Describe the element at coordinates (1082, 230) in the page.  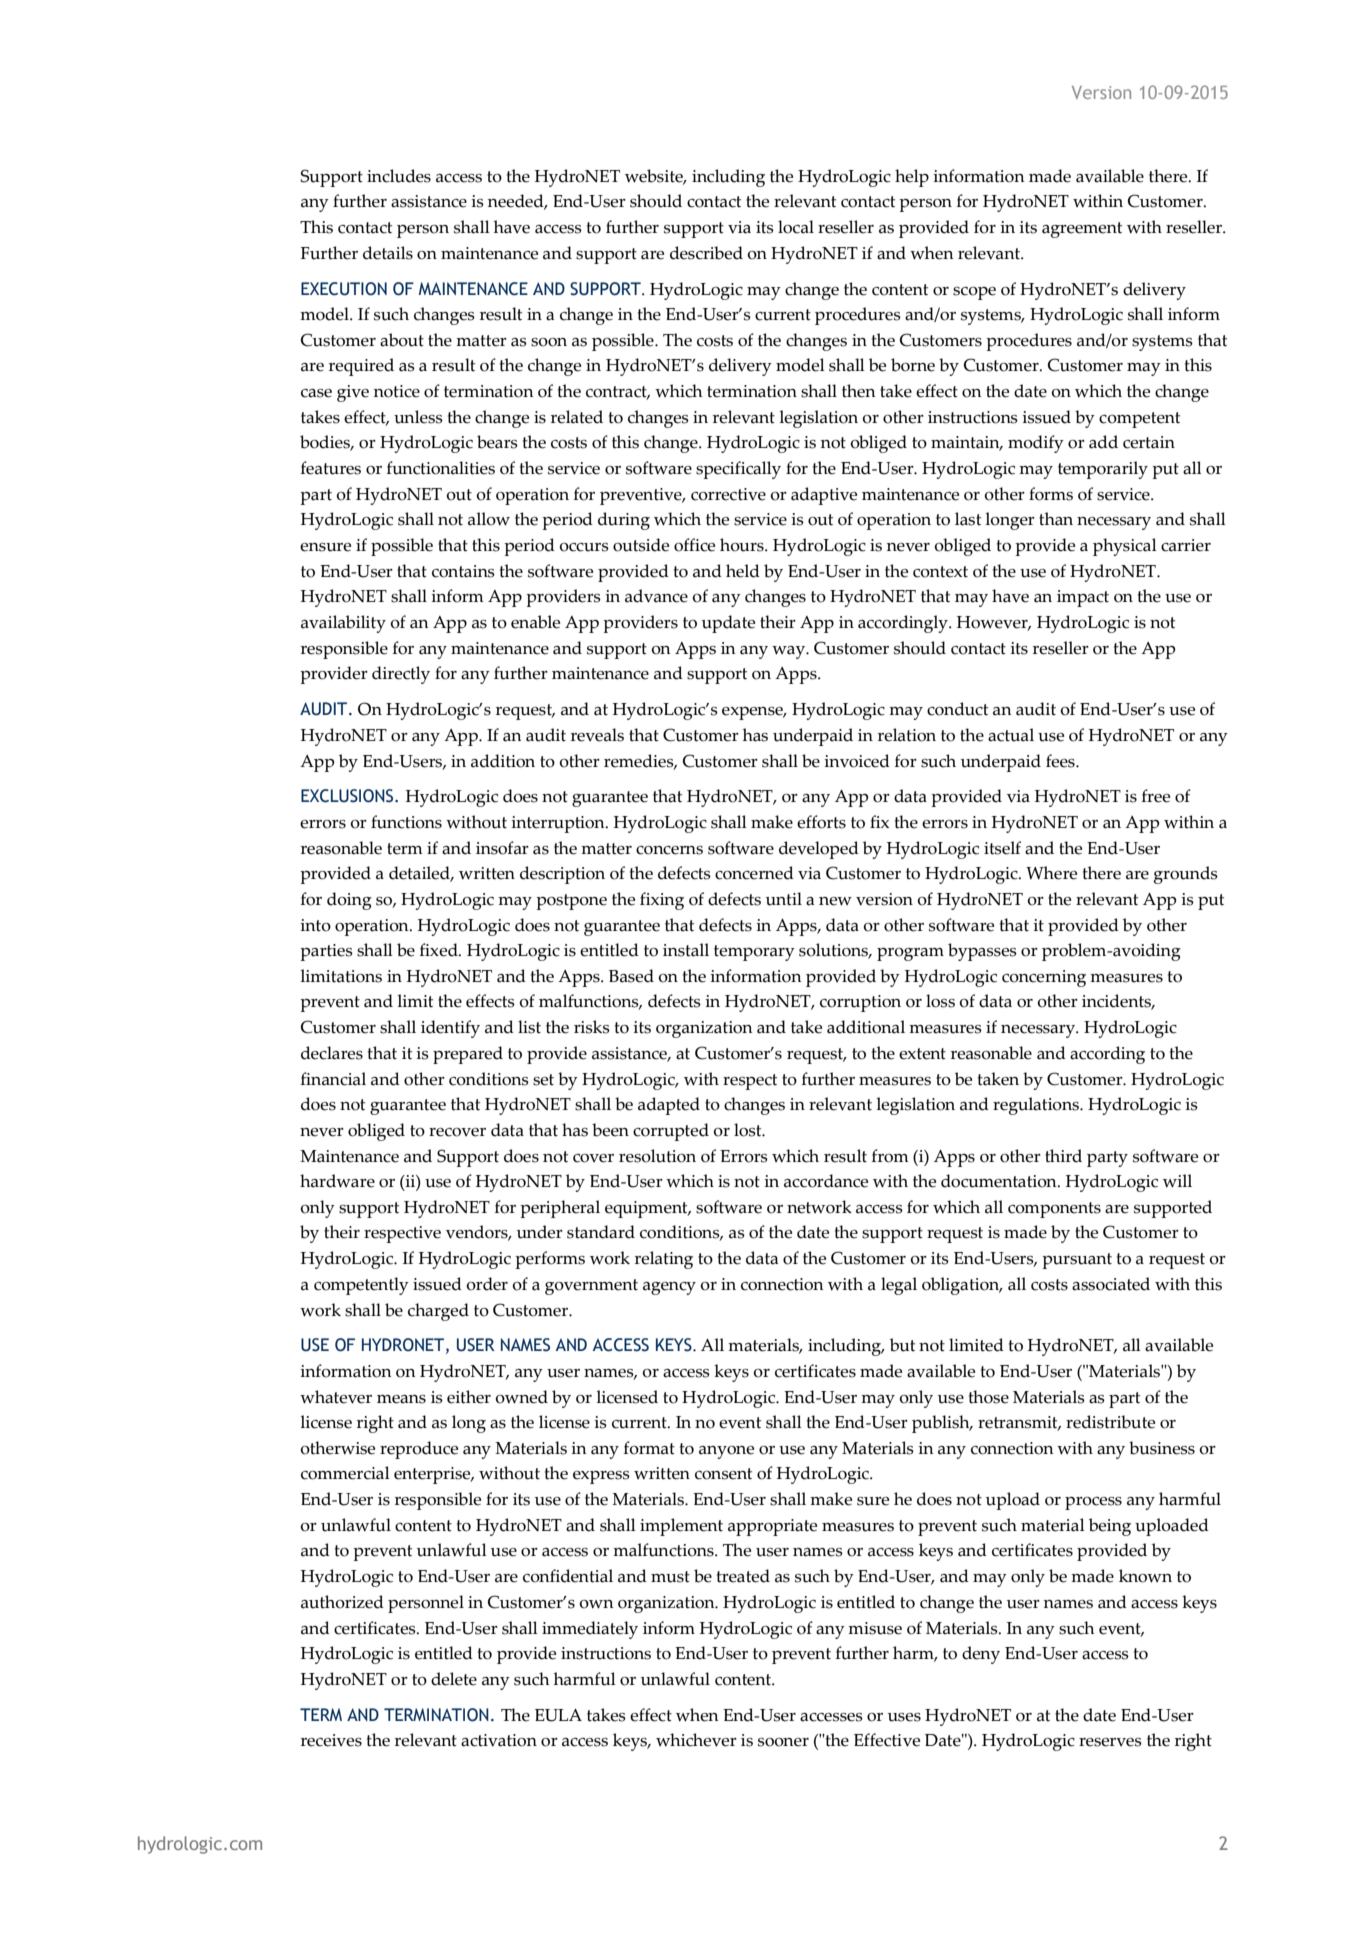
I see `agreement` at that location.
